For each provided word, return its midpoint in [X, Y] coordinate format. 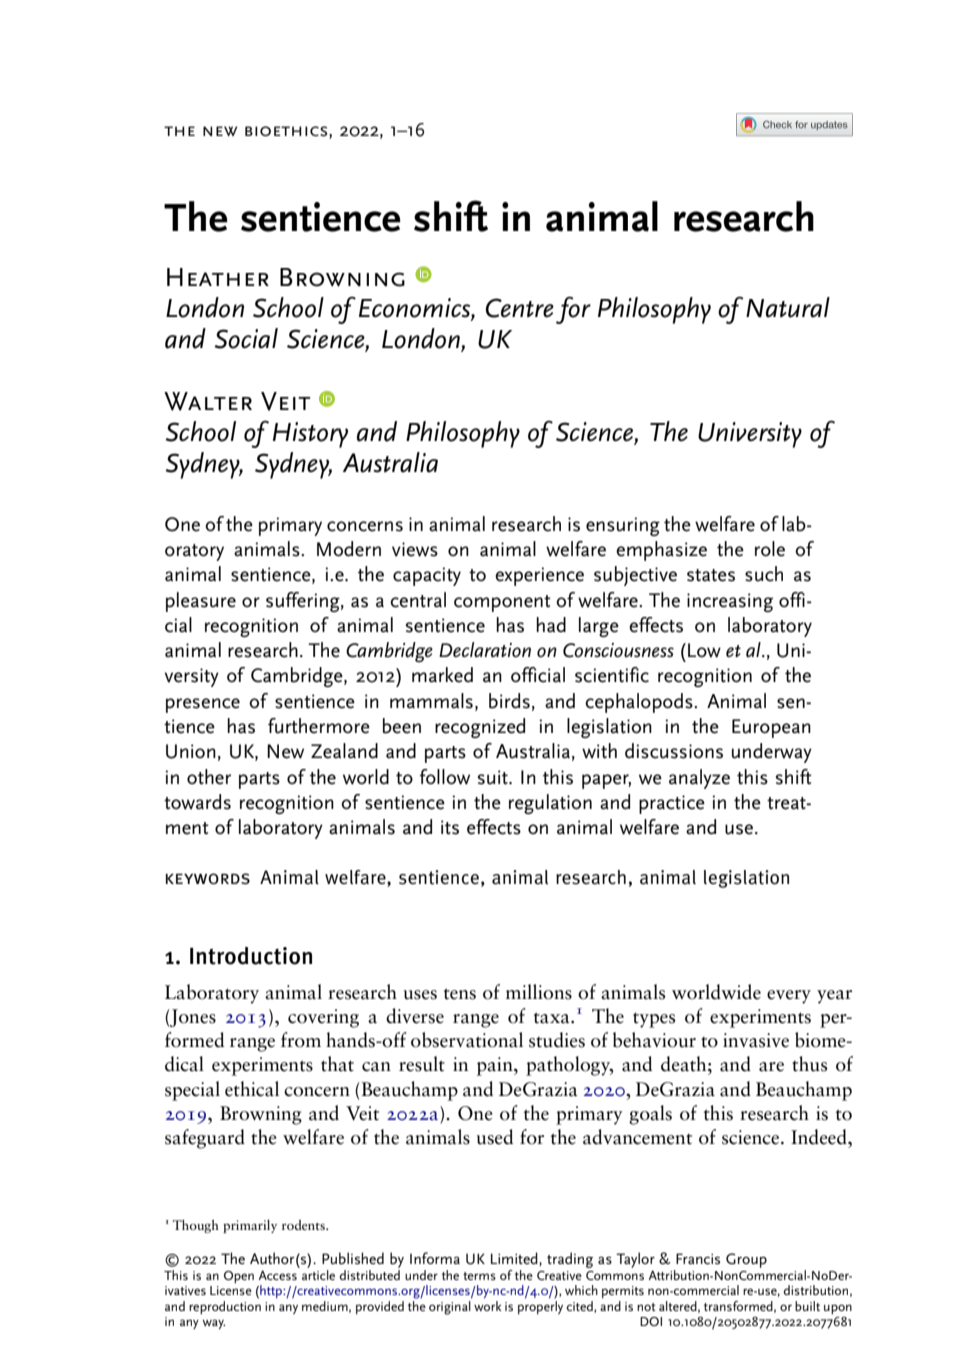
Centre [520, 308]
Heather [218, 277]
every [789, 997]
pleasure [201, 602]
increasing [730, 602]
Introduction [251, 956]
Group [746, 1260]
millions [539, 992]
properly [540, 1306]
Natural [788, 307]
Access [278, 1275]
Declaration [485, 650]
